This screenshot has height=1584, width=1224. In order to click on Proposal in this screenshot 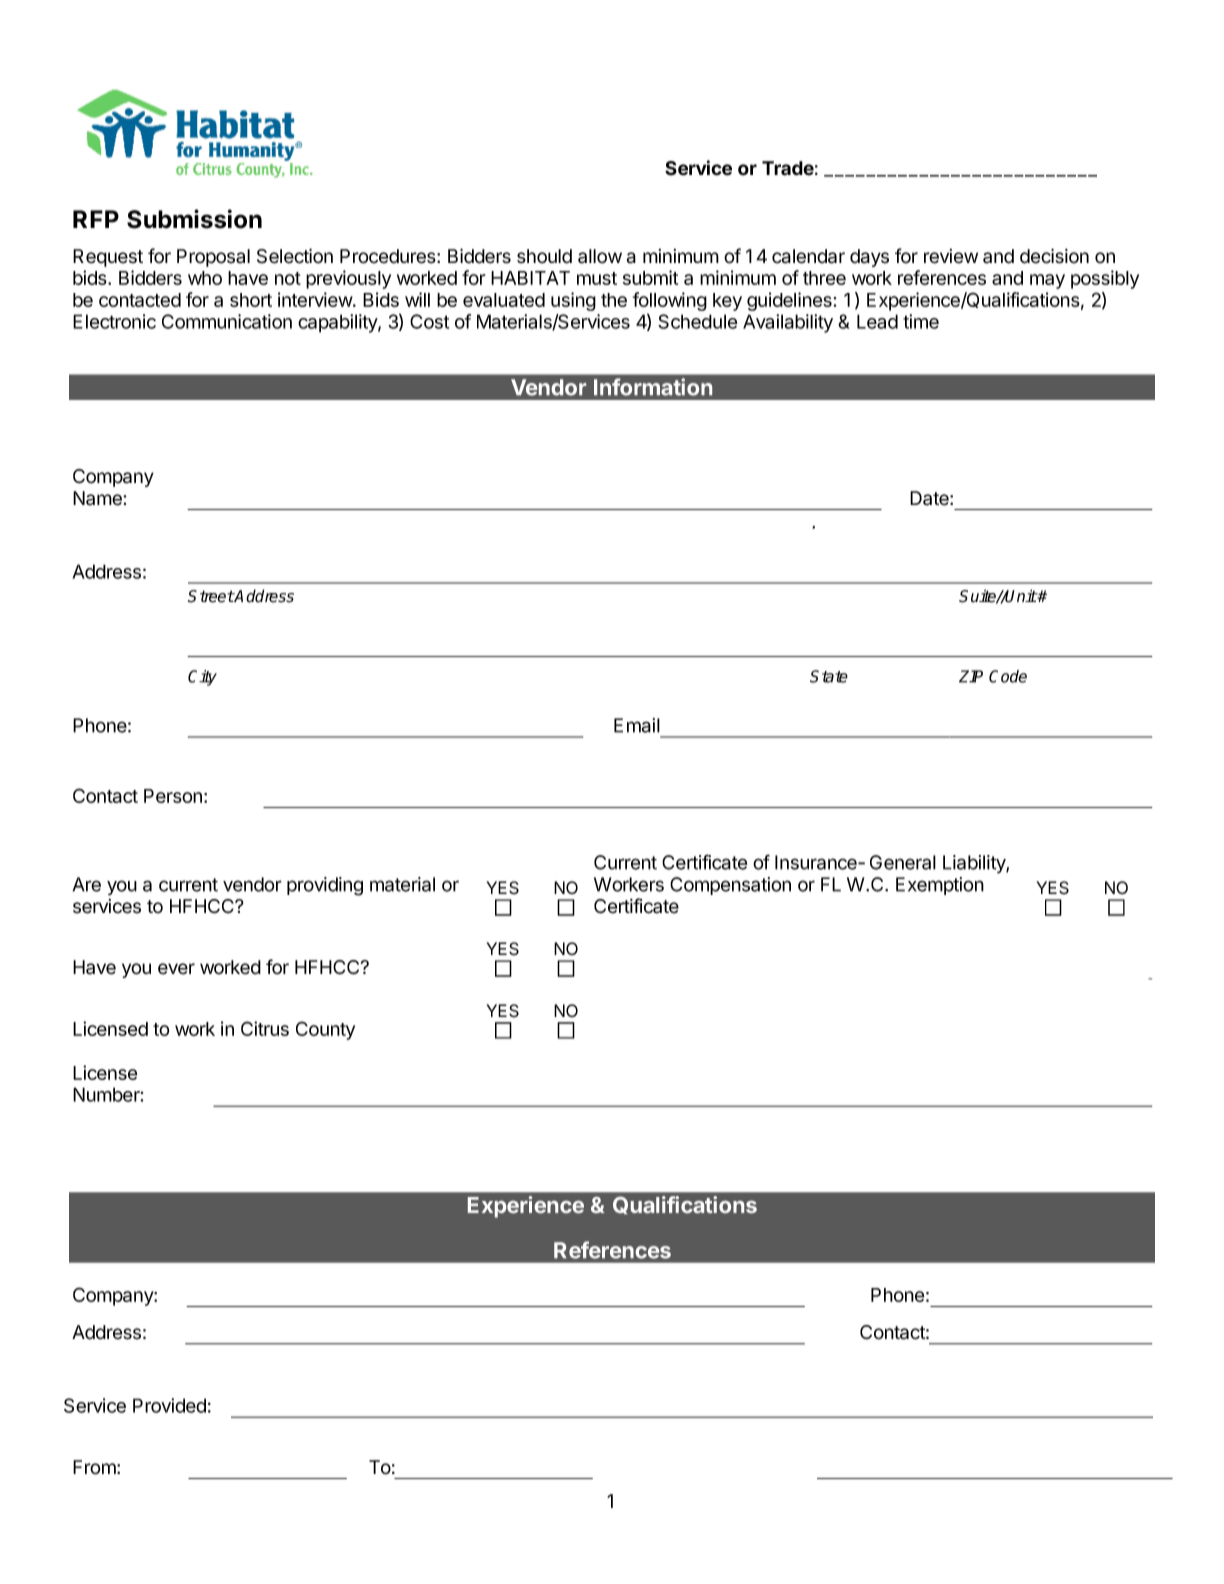, I will do `click(213, 258)`.
